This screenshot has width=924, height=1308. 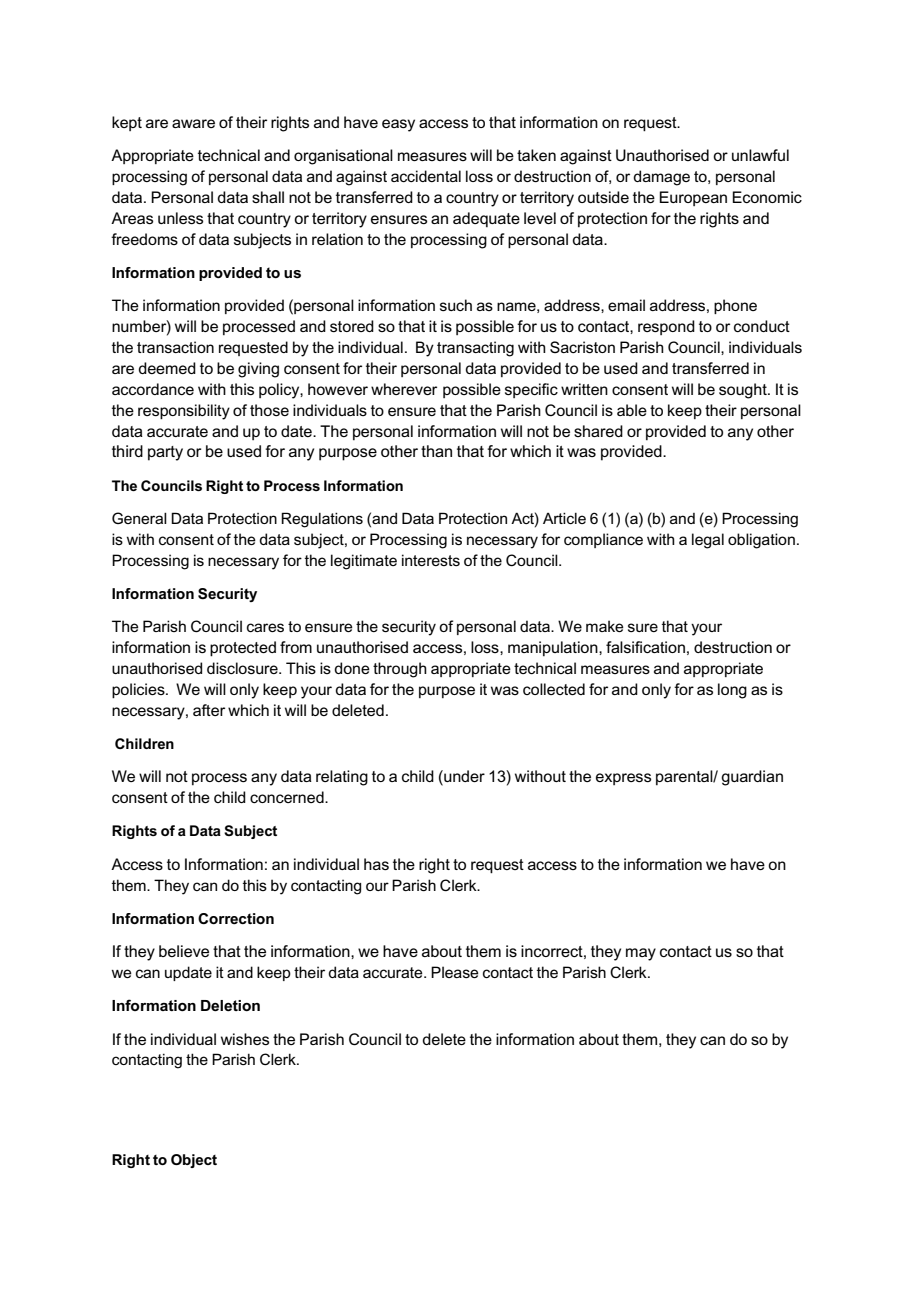 What do you see at coordinates (193, 123) in the screenshot?
I see `aware` at bounding box center [193, 123].
